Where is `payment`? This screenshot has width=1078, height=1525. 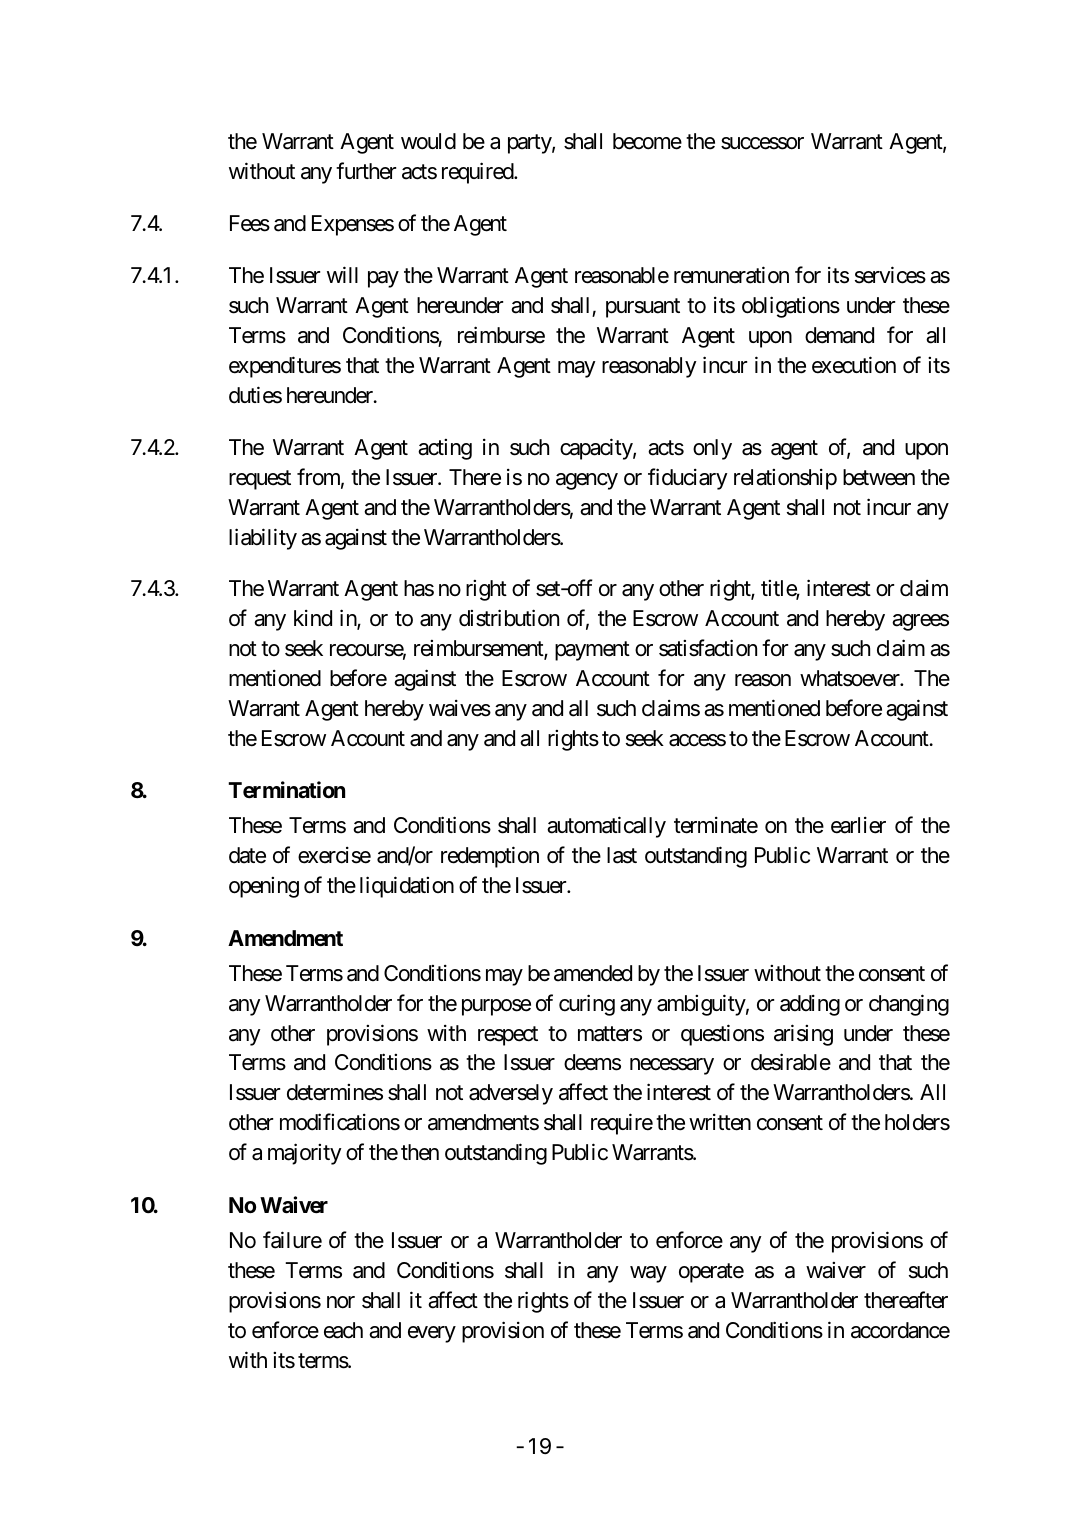 payment is located at coordinates (592, 651).
